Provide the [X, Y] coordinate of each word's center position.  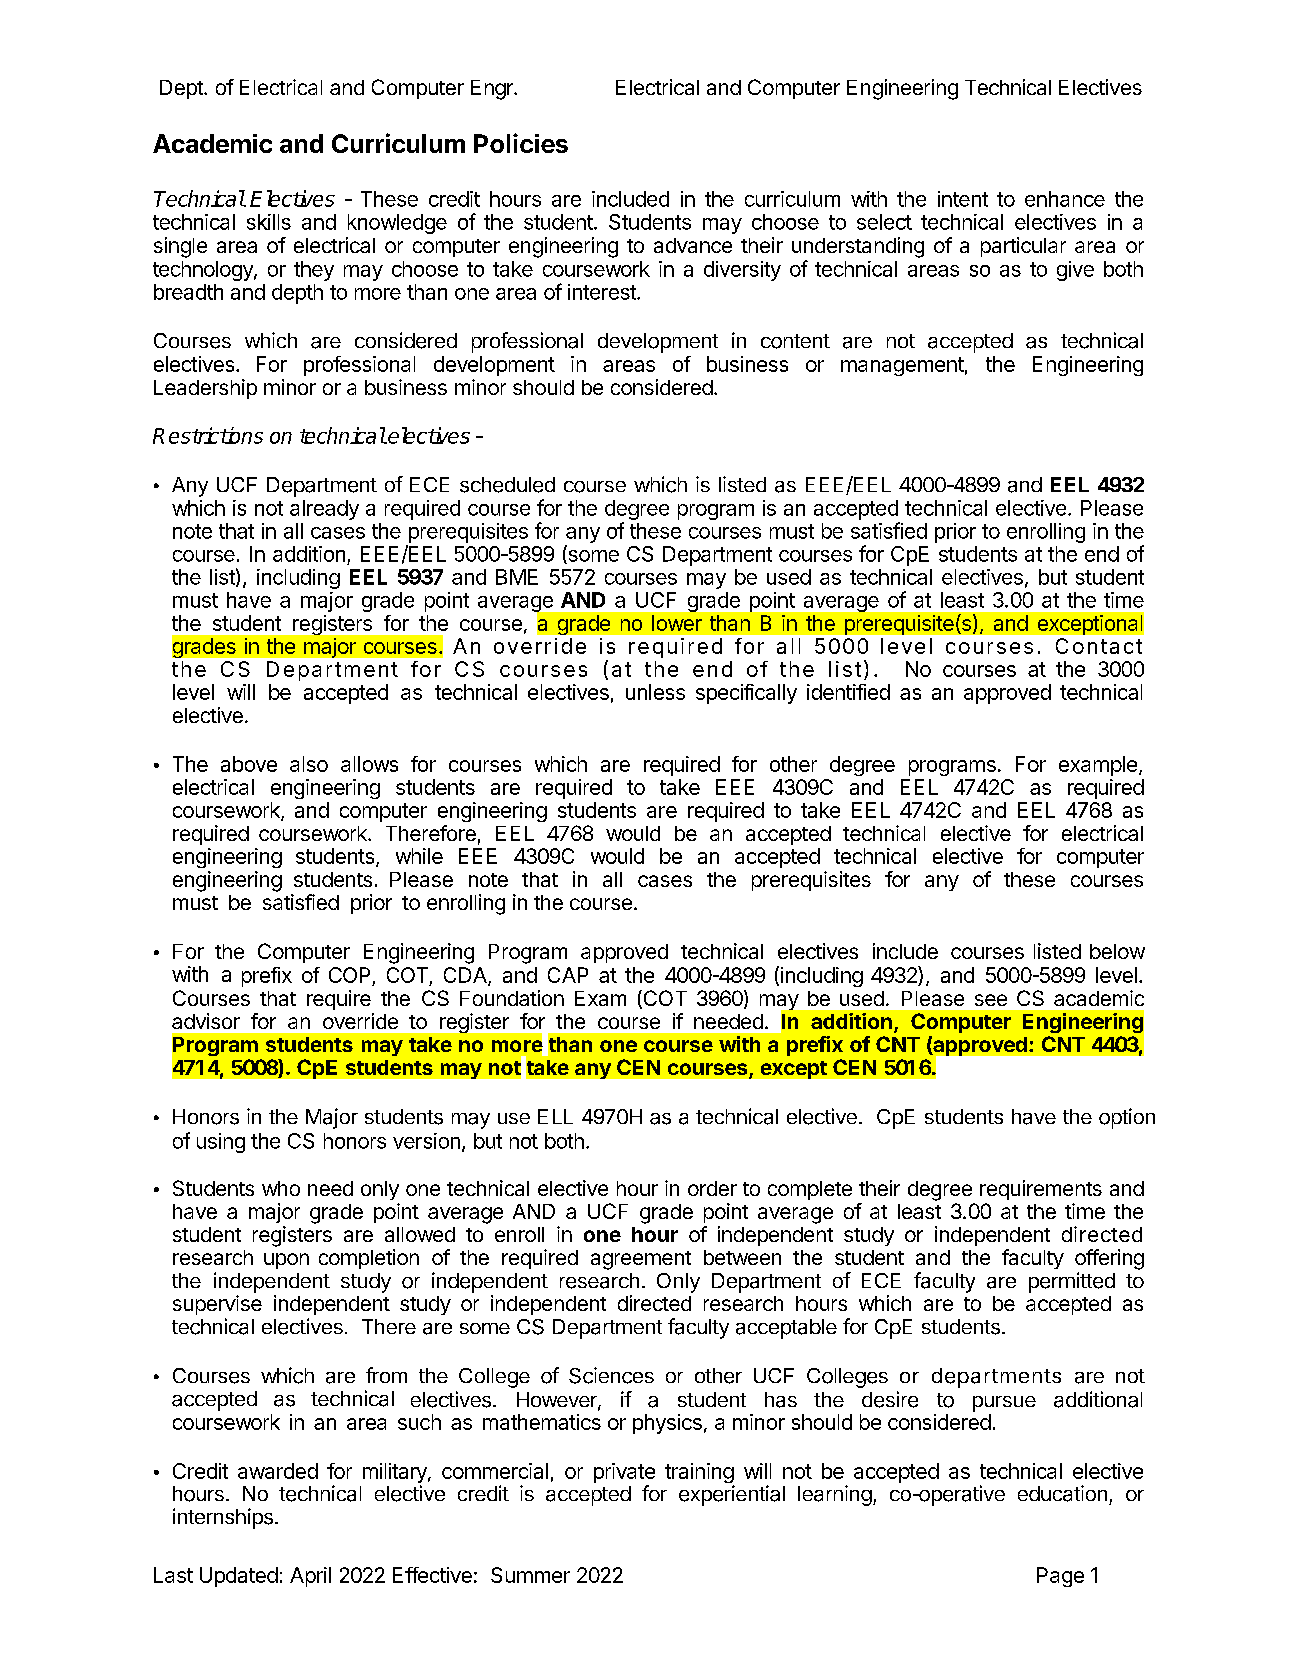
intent [963, 199]
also [309, 764]
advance [693, 245]
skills [269, 222]
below [1117, 951]
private [624, 1473]
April [310, 1577]
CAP [568, 975]
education [1062, 1493]
